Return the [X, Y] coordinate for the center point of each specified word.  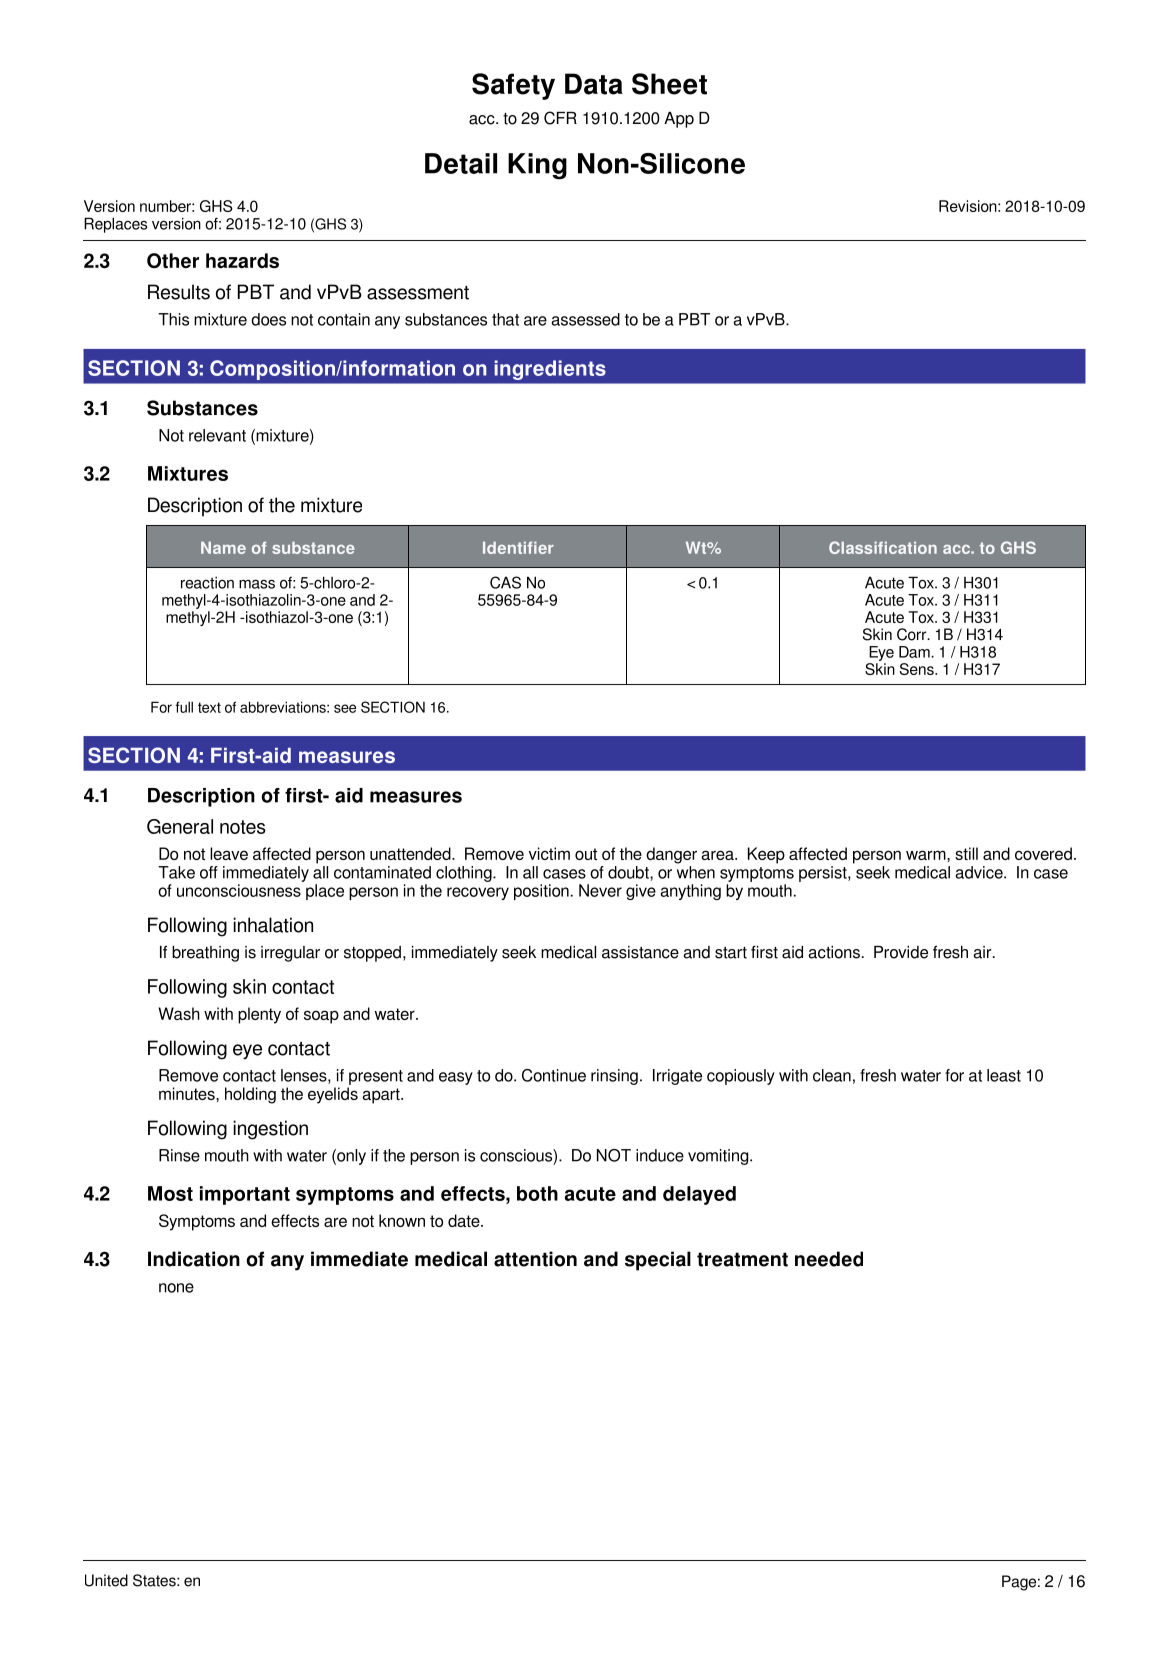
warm [927, 855]
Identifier [518, 547]
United [106, 1580]
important [245, 1195]
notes [243, 827]
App [679, 120]
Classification [883, 547]
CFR [560, 118]
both [537, 1193]
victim [549, 853]
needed [829, 1259]
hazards [242, 260]
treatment [742, 1259]
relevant [217, 435]
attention [535, 1259]
